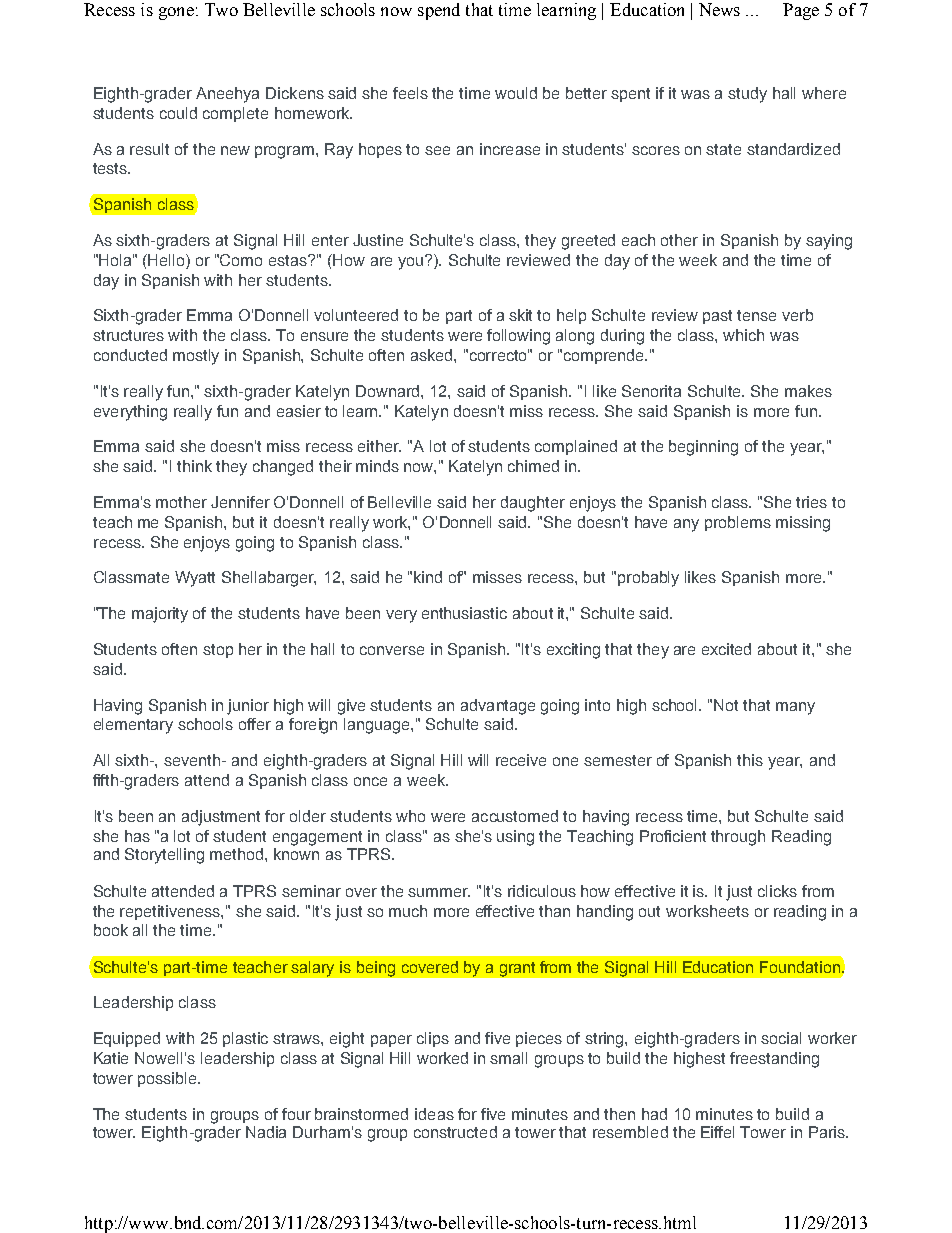  I want to click on spend, so click(439, 11).
